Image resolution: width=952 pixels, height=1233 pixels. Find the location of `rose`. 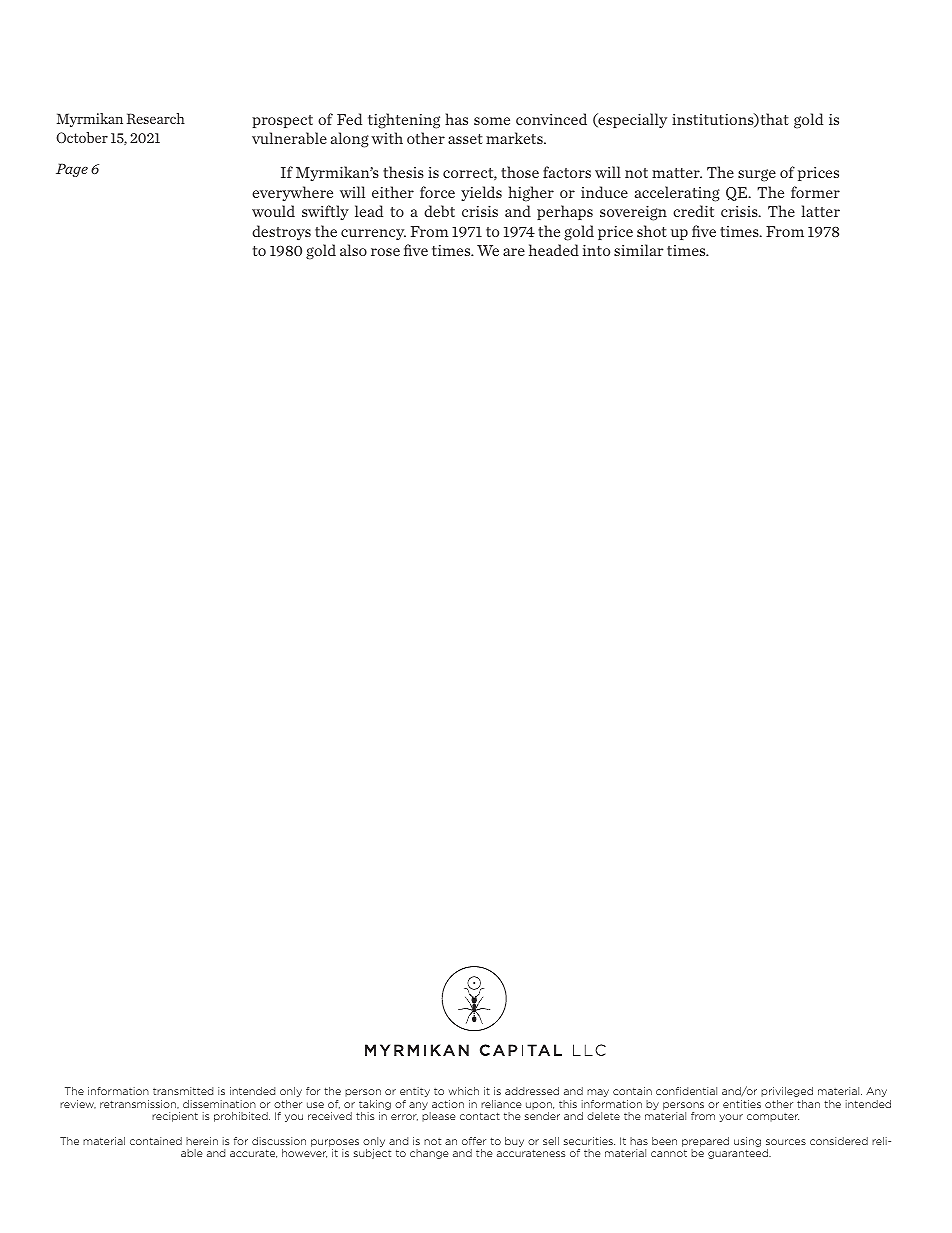

rose is located at coordinates (385, 252).
